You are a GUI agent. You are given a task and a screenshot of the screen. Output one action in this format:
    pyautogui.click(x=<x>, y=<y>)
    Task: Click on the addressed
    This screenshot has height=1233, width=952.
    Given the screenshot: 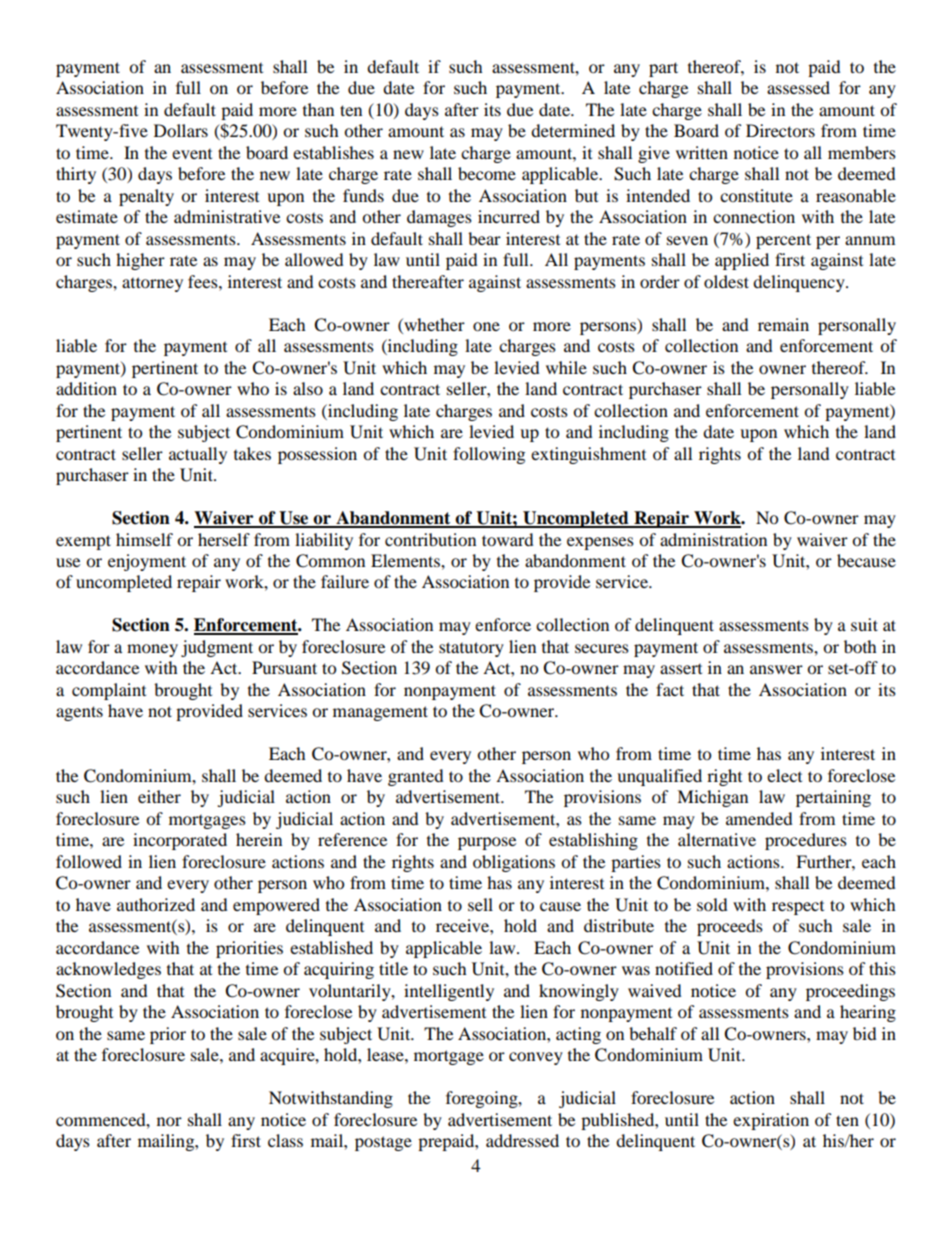 What is the action you would take?
    pyautogui.click(x=522, y=1140)
